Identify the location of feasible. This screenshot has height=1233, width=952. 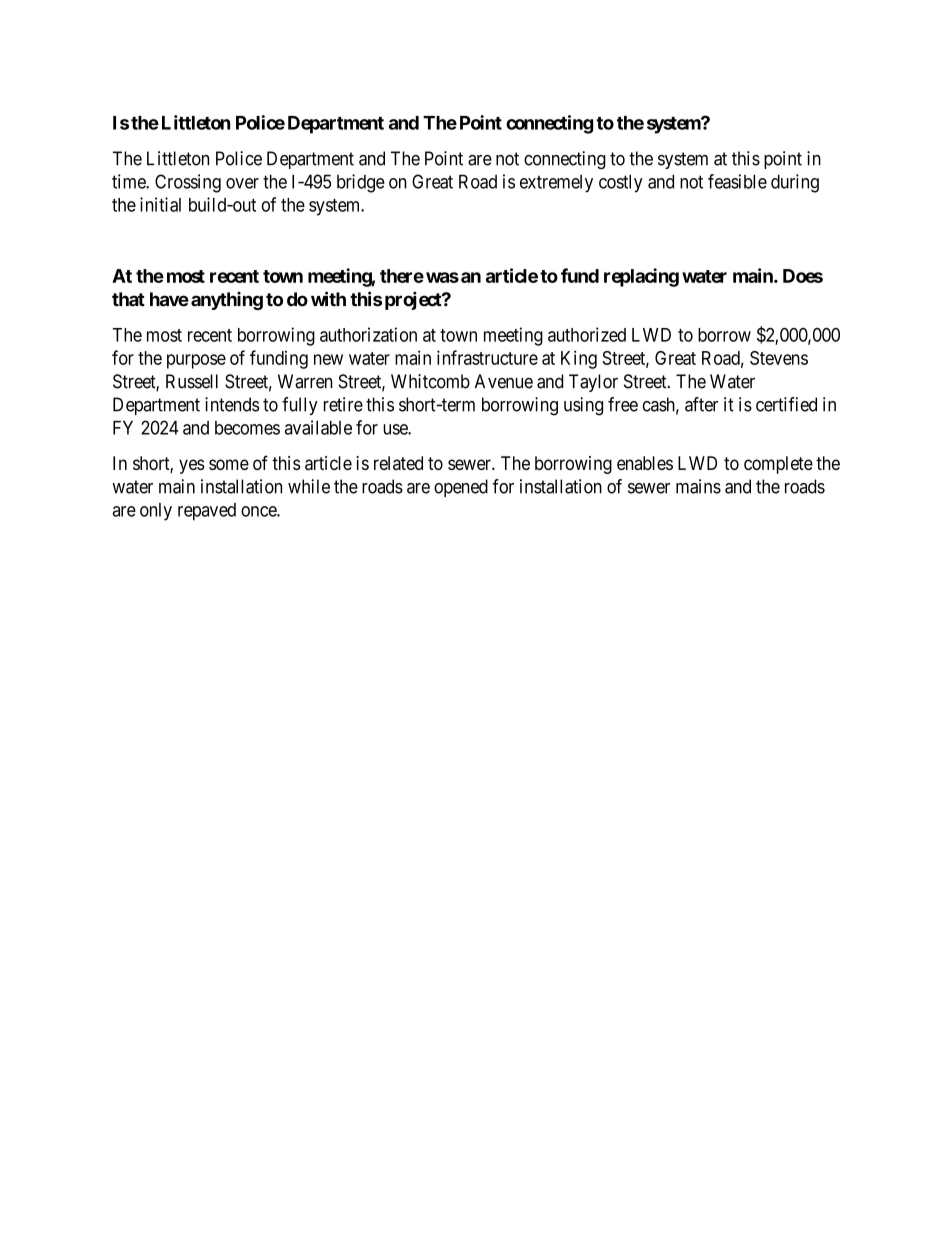
(737, 181).
